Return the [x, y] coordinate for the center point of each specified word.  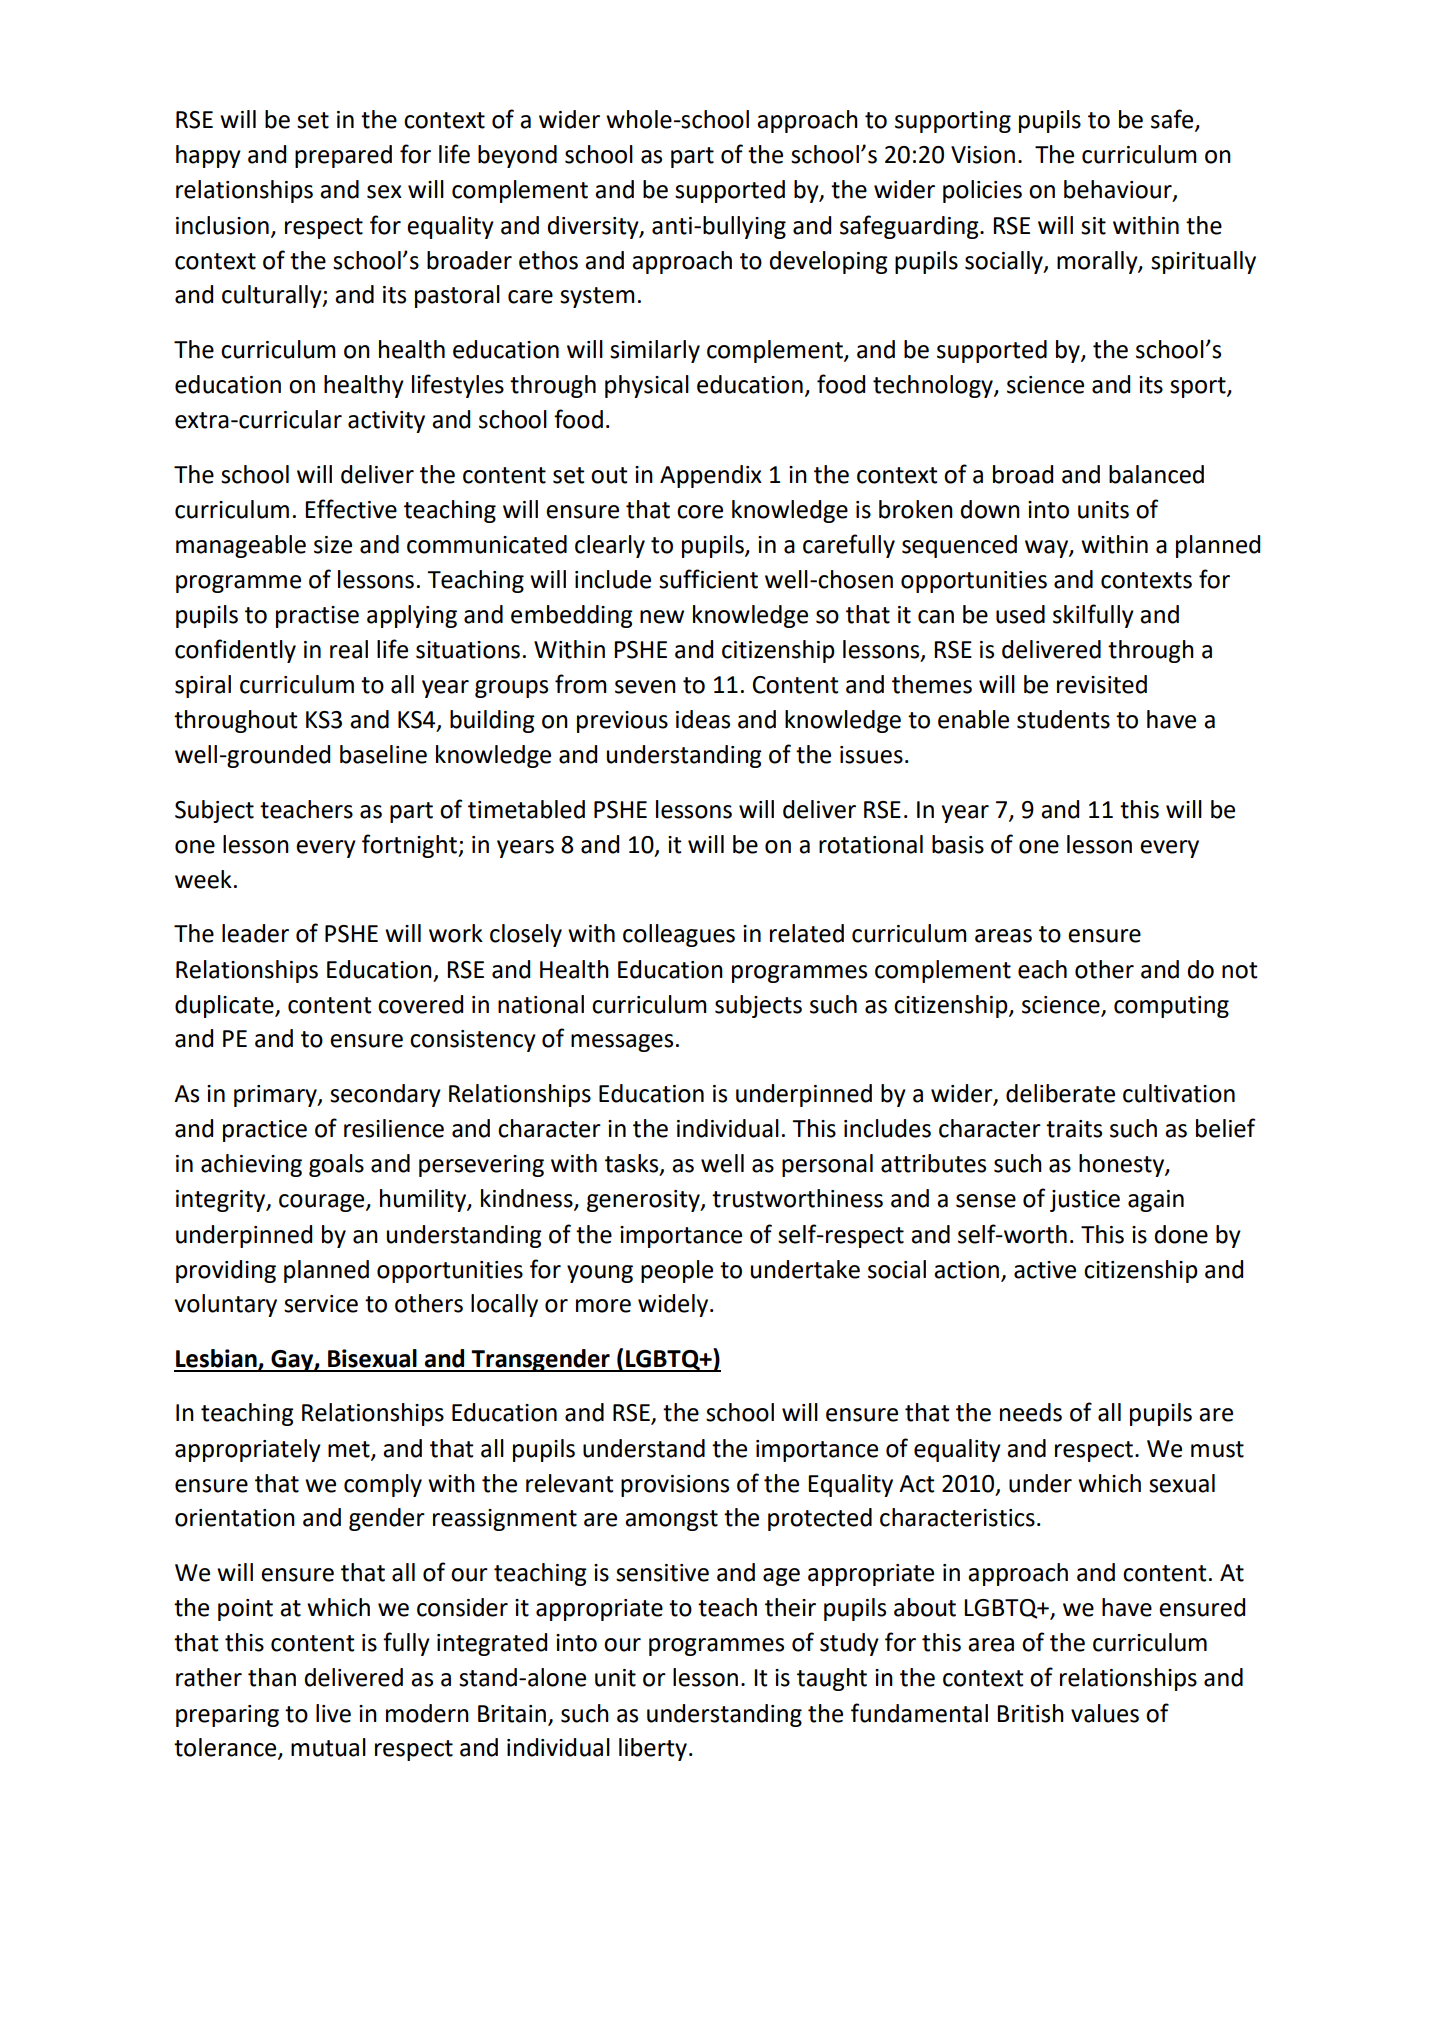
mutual [328, 1747]
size [333, 545]
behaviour [1119, 190]
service [321, 1304]
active [1045, 1270]
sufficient [708, 579]
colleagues [679, 935]
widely [673, 1305]
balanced [1156, 474]
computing [1171, 1007]
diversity [594, 227]
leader [255, 933]
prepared [343, 156]
